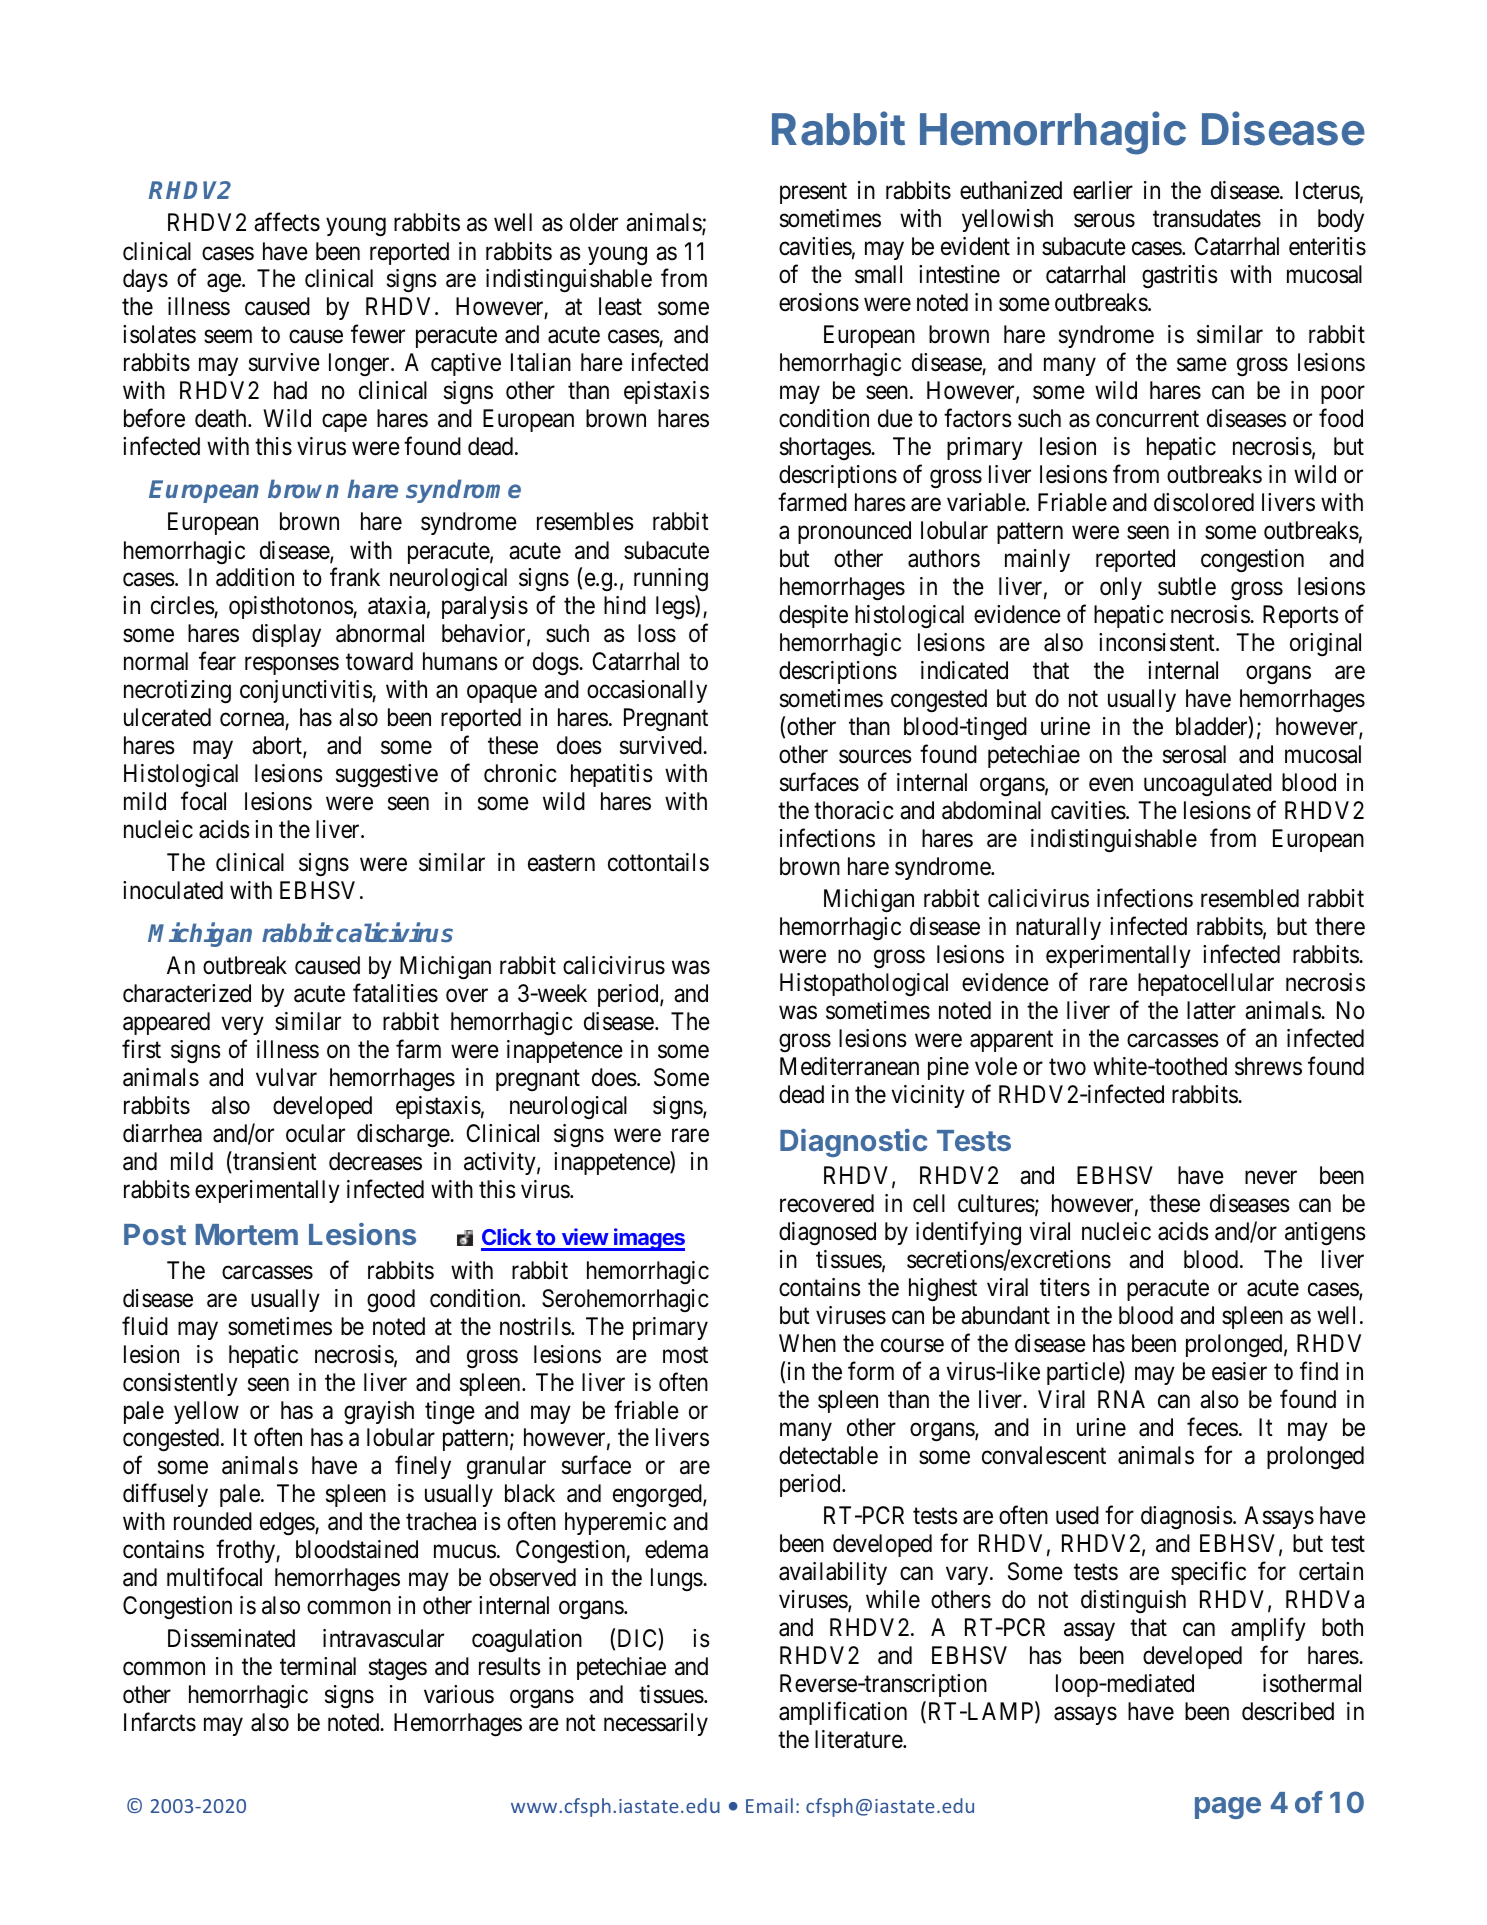  Describe the element at coordinates (813, 193) in the page. I see `present` at that location.
